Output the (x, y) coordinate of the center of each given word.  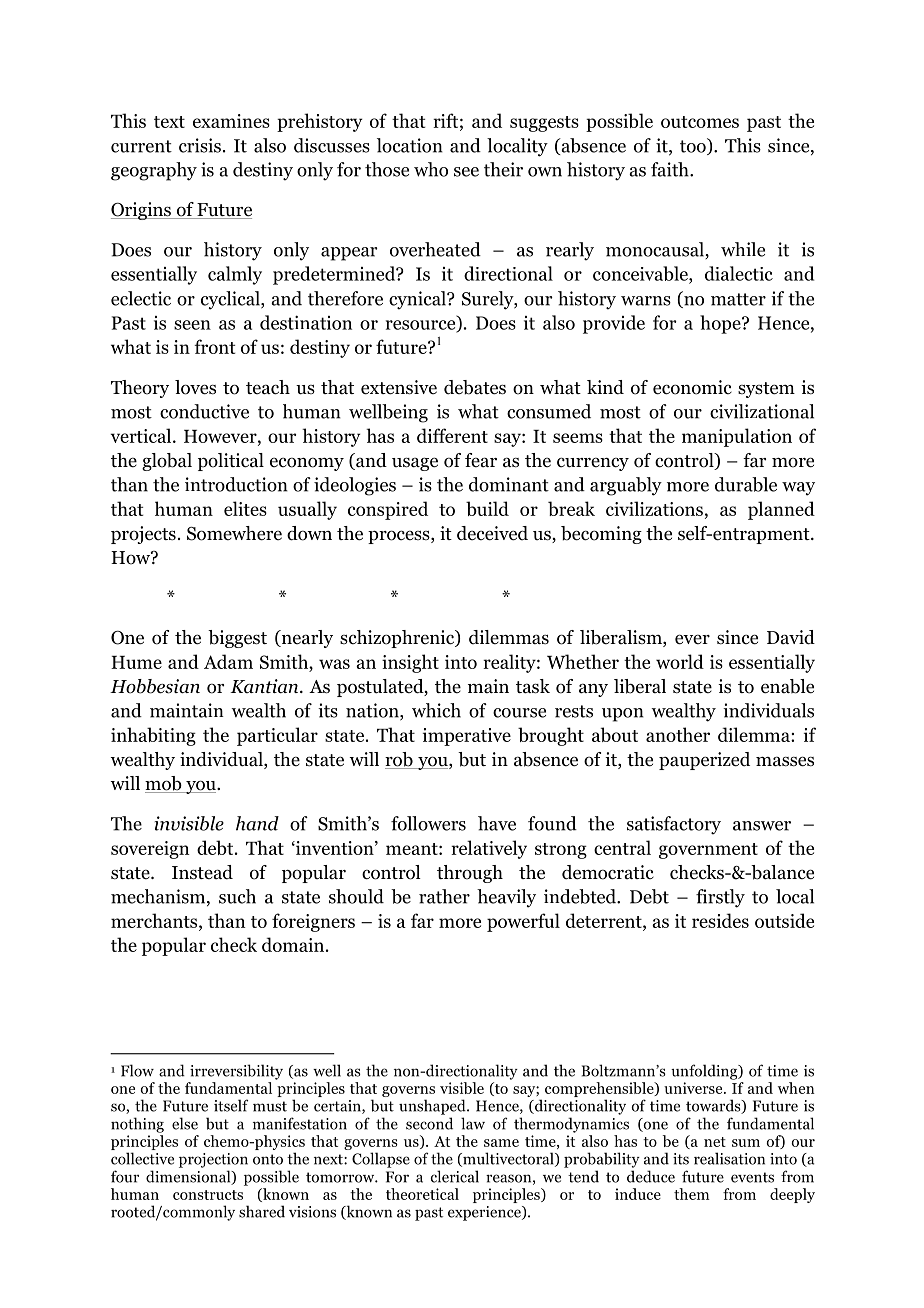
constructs (208, 1195)
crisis (200, 145)
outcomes (700, 122)
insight (410, 663)
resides (720, 920)
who (431, 169)
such (237, 896)
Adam (228, 661)
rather (444, 896)
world (680, 661)
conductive (204, 411)
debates (475, 387)
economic (692, 387)
